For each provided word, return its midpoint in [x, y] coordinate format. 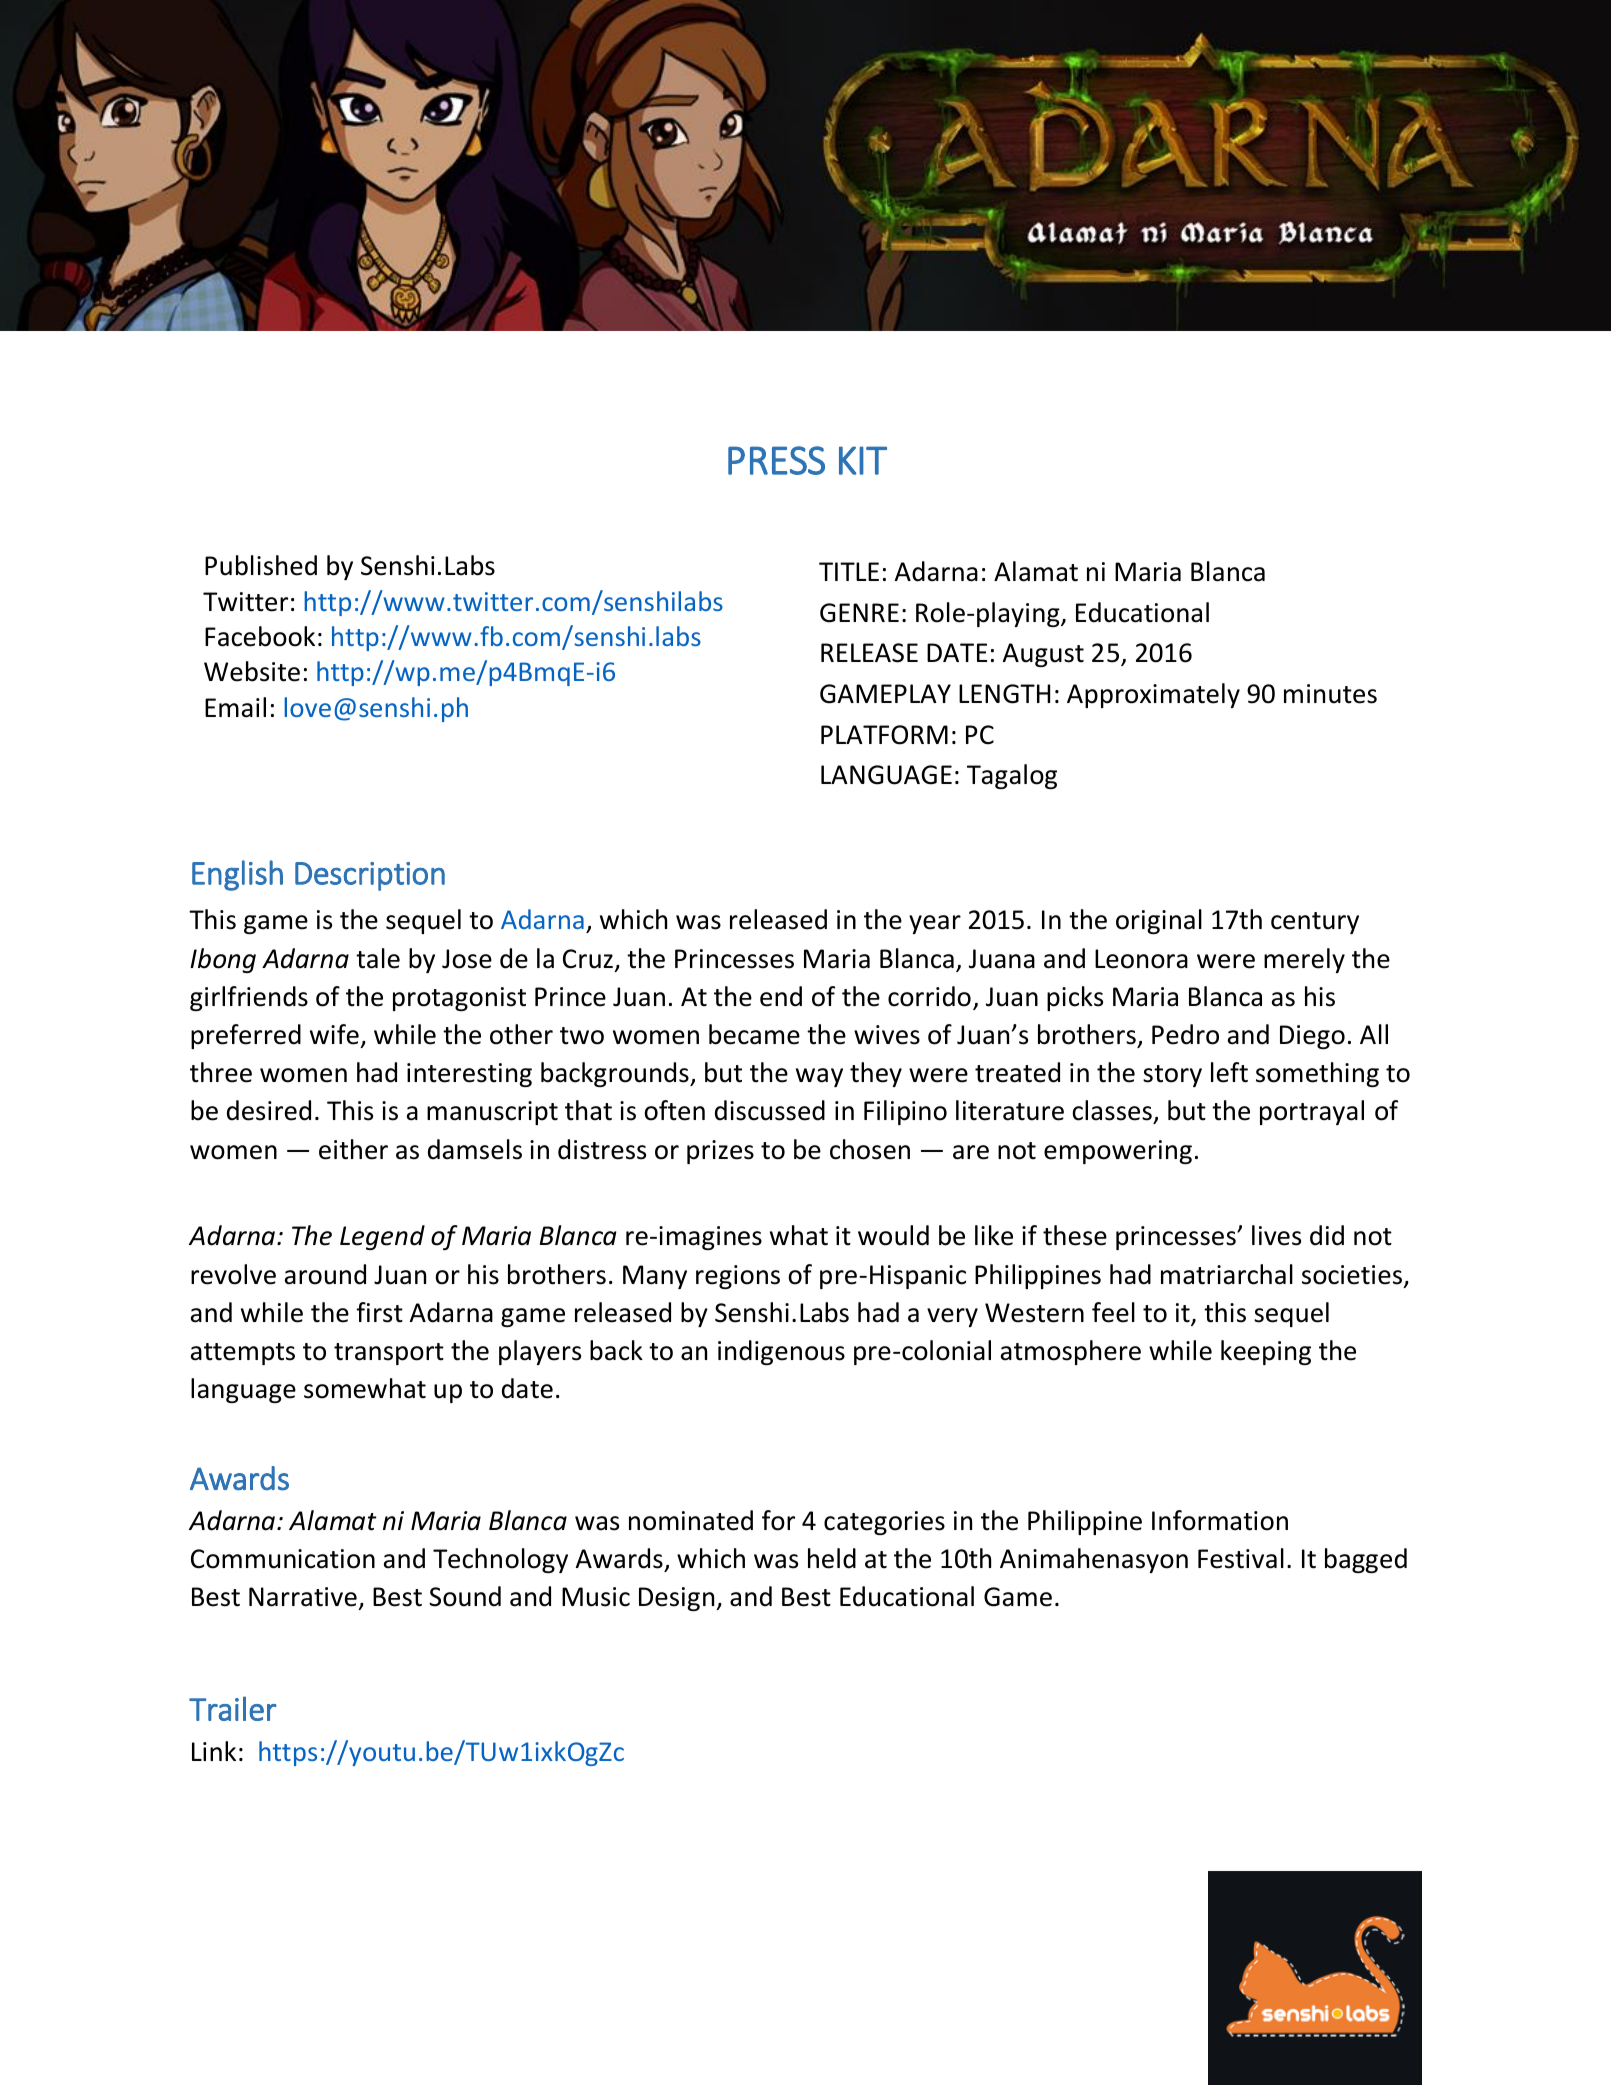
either [353, 1149]
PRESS [776, 460]
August [1043, 655]
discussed [770, 1110]
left [1229, 1072]
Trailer [233, 1708]
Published [261, 565]
